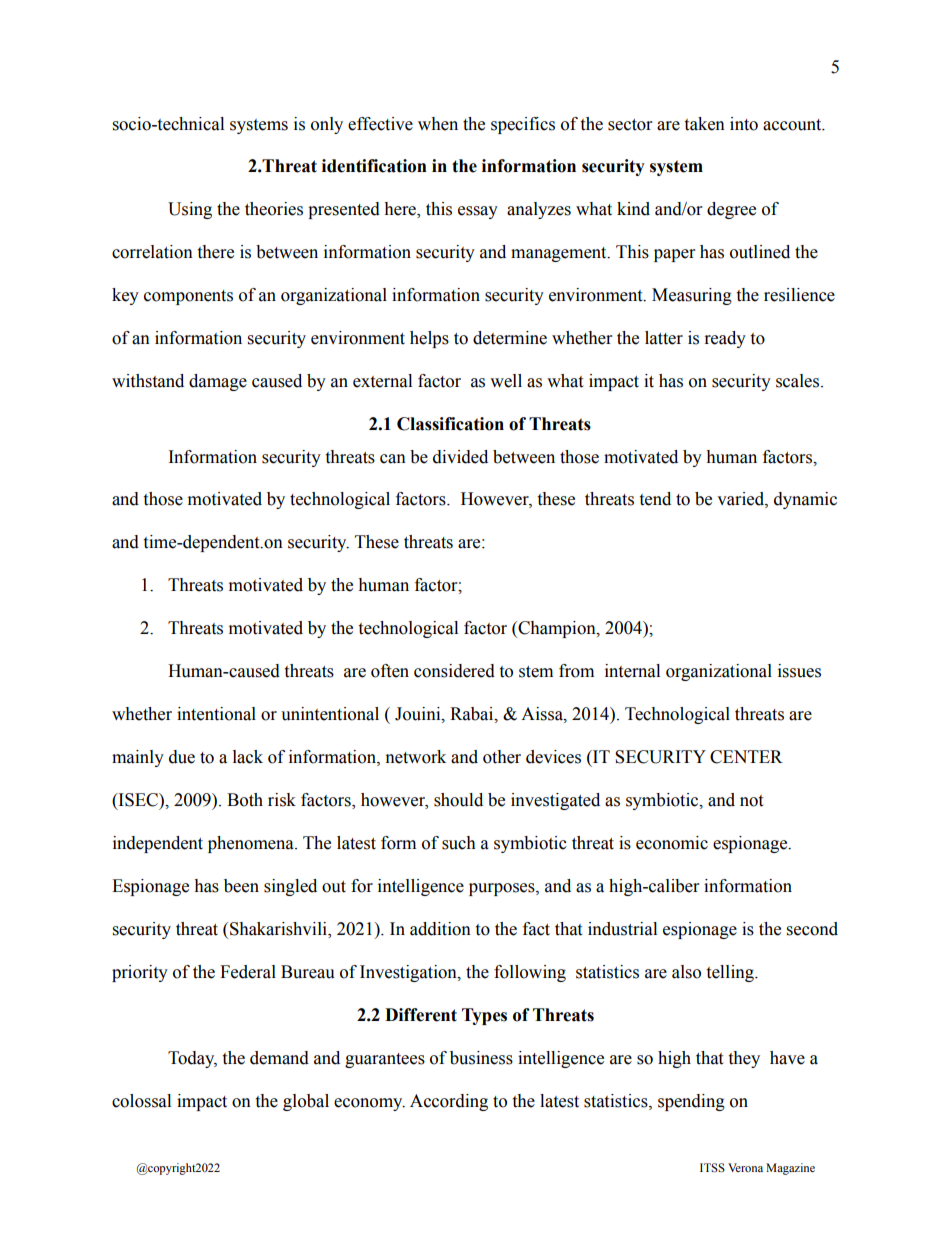 The image size is (952, 1233). Describe the element at coordinates (438, 124) in the document. I see `when` at that location.
